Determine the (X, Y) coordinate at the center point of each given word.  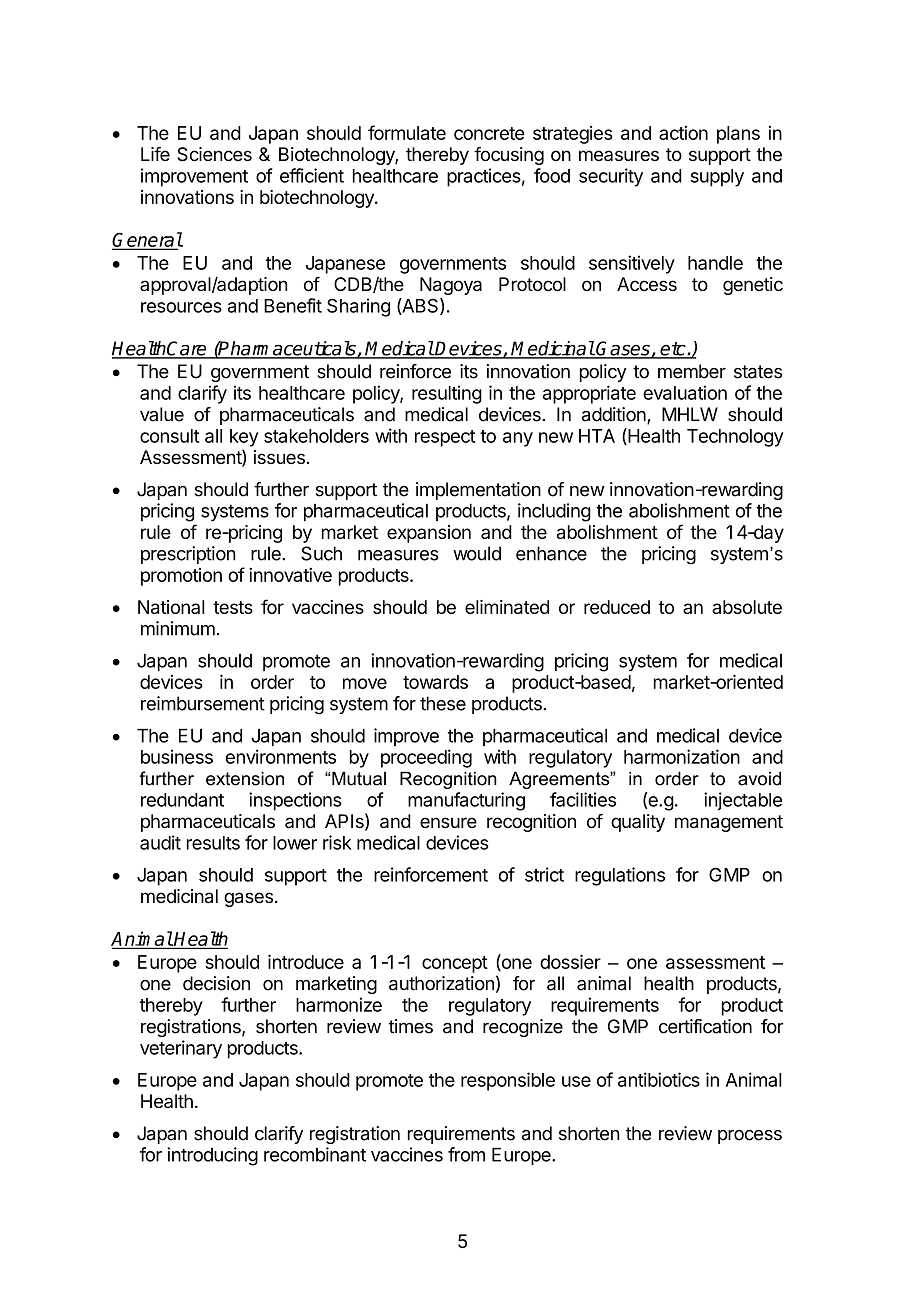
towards (435, 682)
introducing (212, 1156)
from (466, 1154)
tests (233, 607)
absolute (747, 607)
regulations (620, 876)
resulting (447, 394)
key (244, 438)
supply (717, 178)
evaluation (685, 392)
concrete (489, 133)
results (213, 843)
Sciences (214, 154)
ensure (448, 822)
